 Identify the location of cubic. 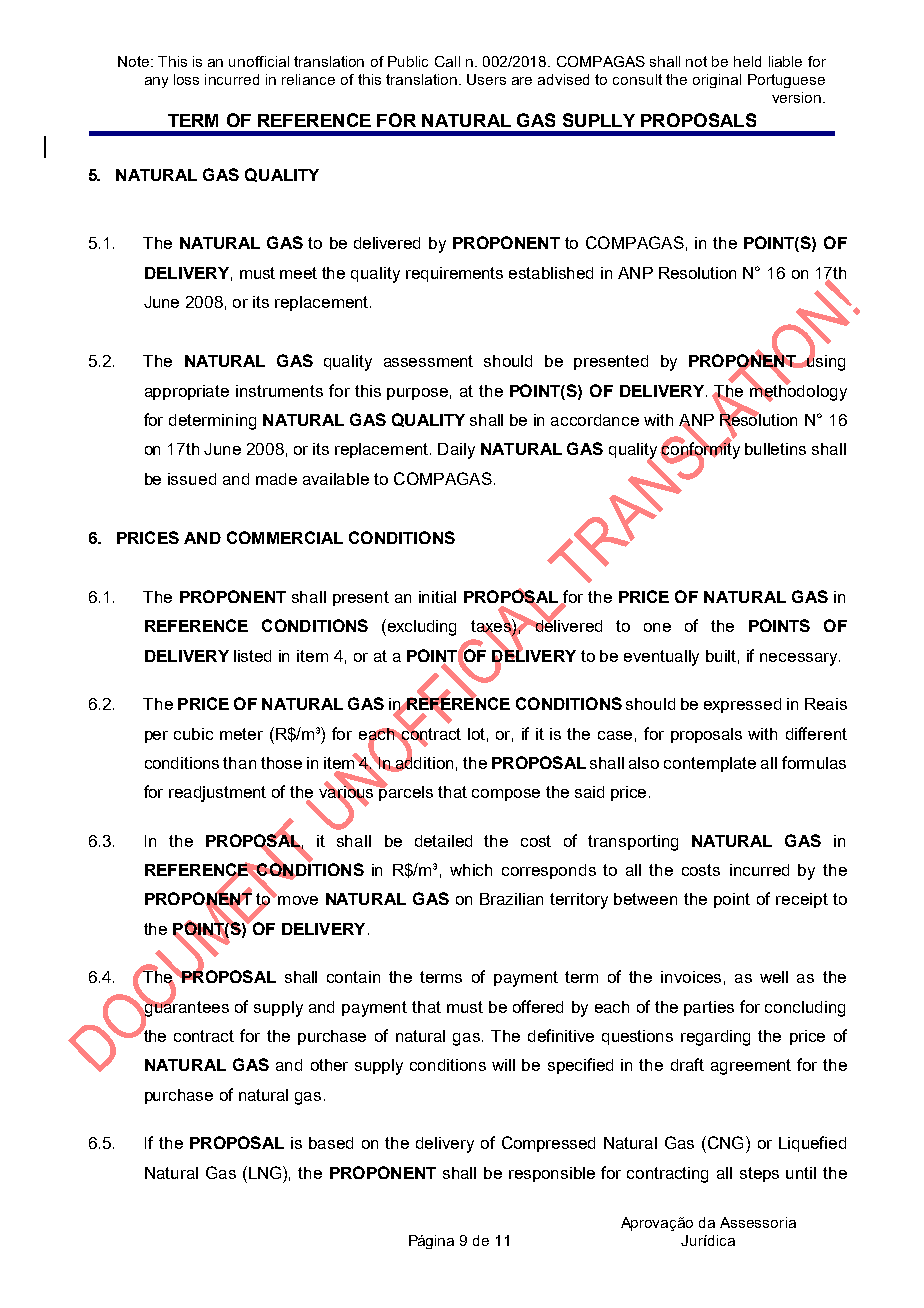
(193, 734).
